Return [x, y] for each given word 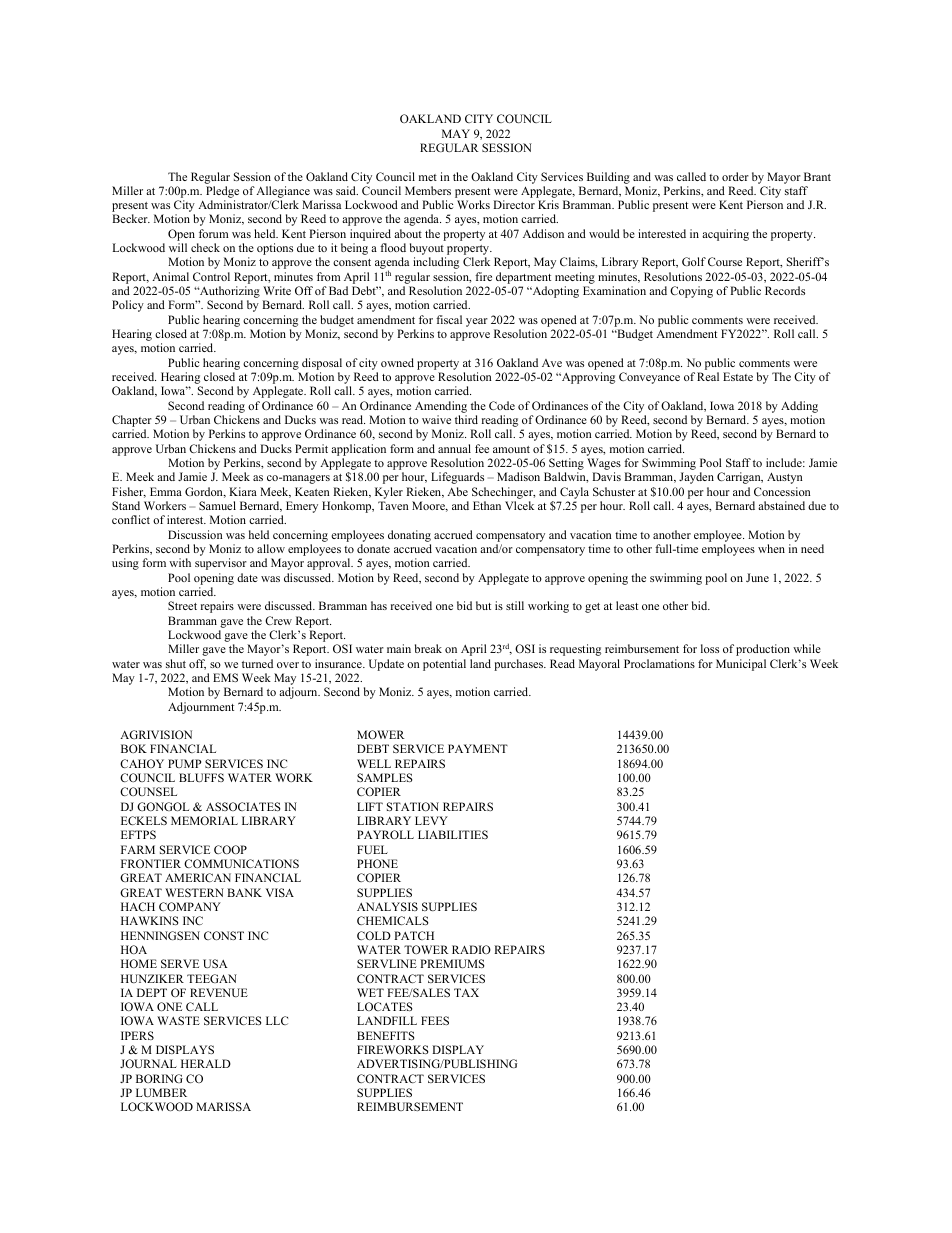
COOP [230, 849]
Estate [738, 376]
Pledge [222, 193]
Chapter [133, 422]
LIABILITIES [453, 834]
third [466, 419]
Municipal [741, 665]
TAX [466, 992]
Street [182, 605]
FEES [435, 1020]
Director [514, 204]
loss [710, 648]
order [735, 176]
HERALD [206, 1063]
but [483, 605]
